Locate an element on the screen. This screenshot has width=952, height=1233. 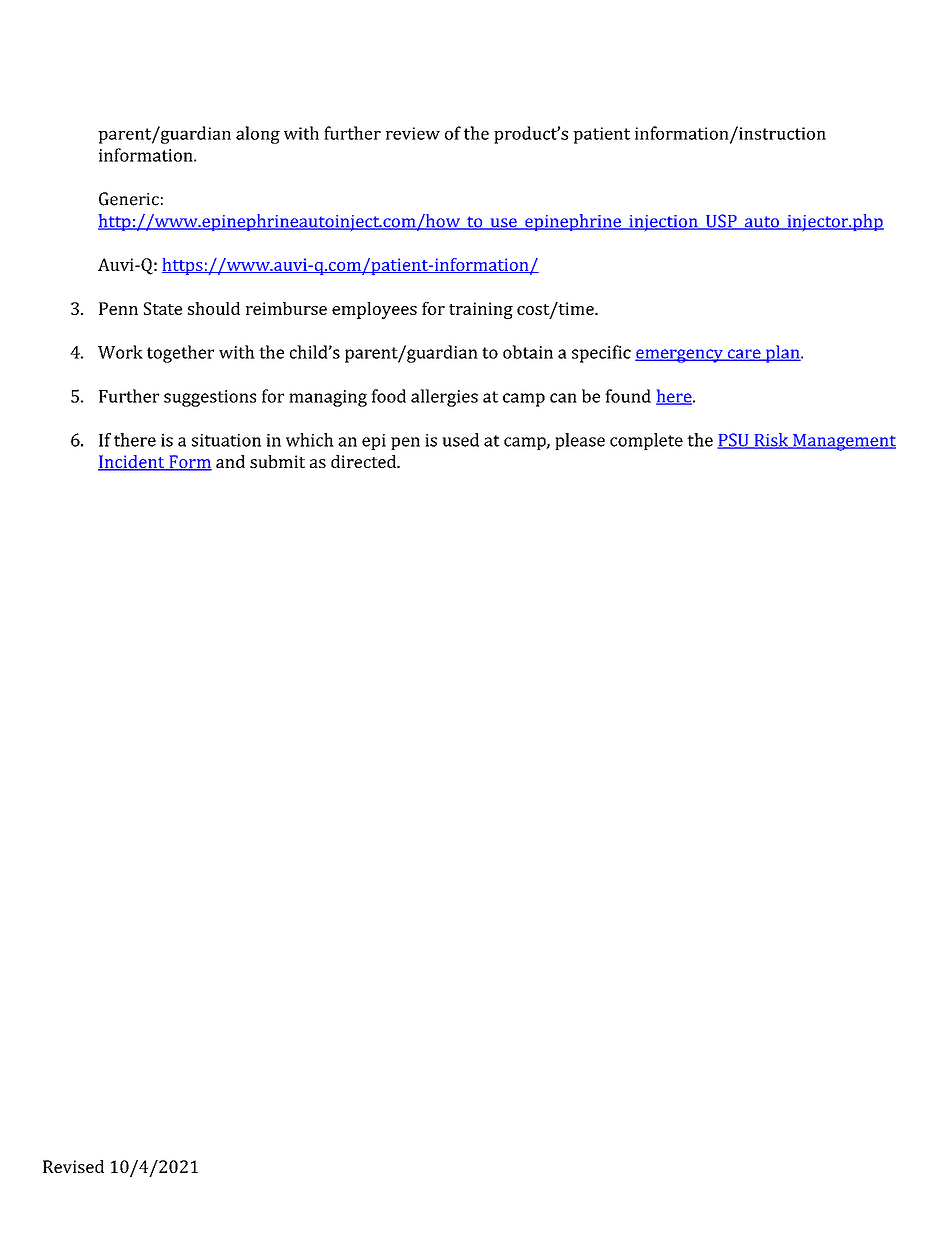
Generic is located at coordinates (129, 199).
